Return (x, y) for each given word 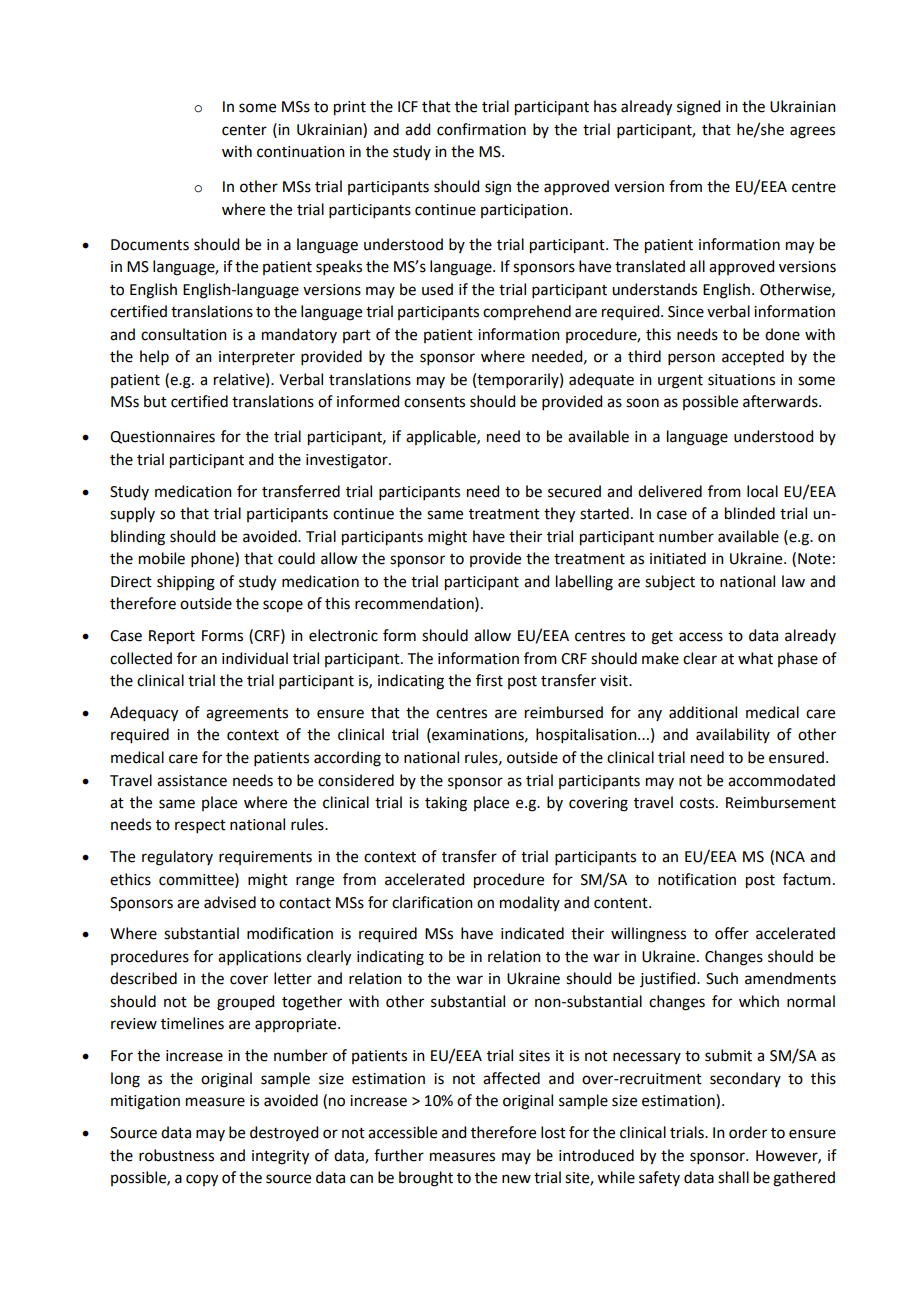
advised (230, 902)
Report (172, 637)
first (489, 680)
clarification (432, 902)
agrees (812, 132)
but (155, 401)
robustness (176, 1155)
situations (741, 380)
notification (697, 879)
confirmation (481, 129)
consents (434, 402)
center (244, 130)
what (755, 658)
